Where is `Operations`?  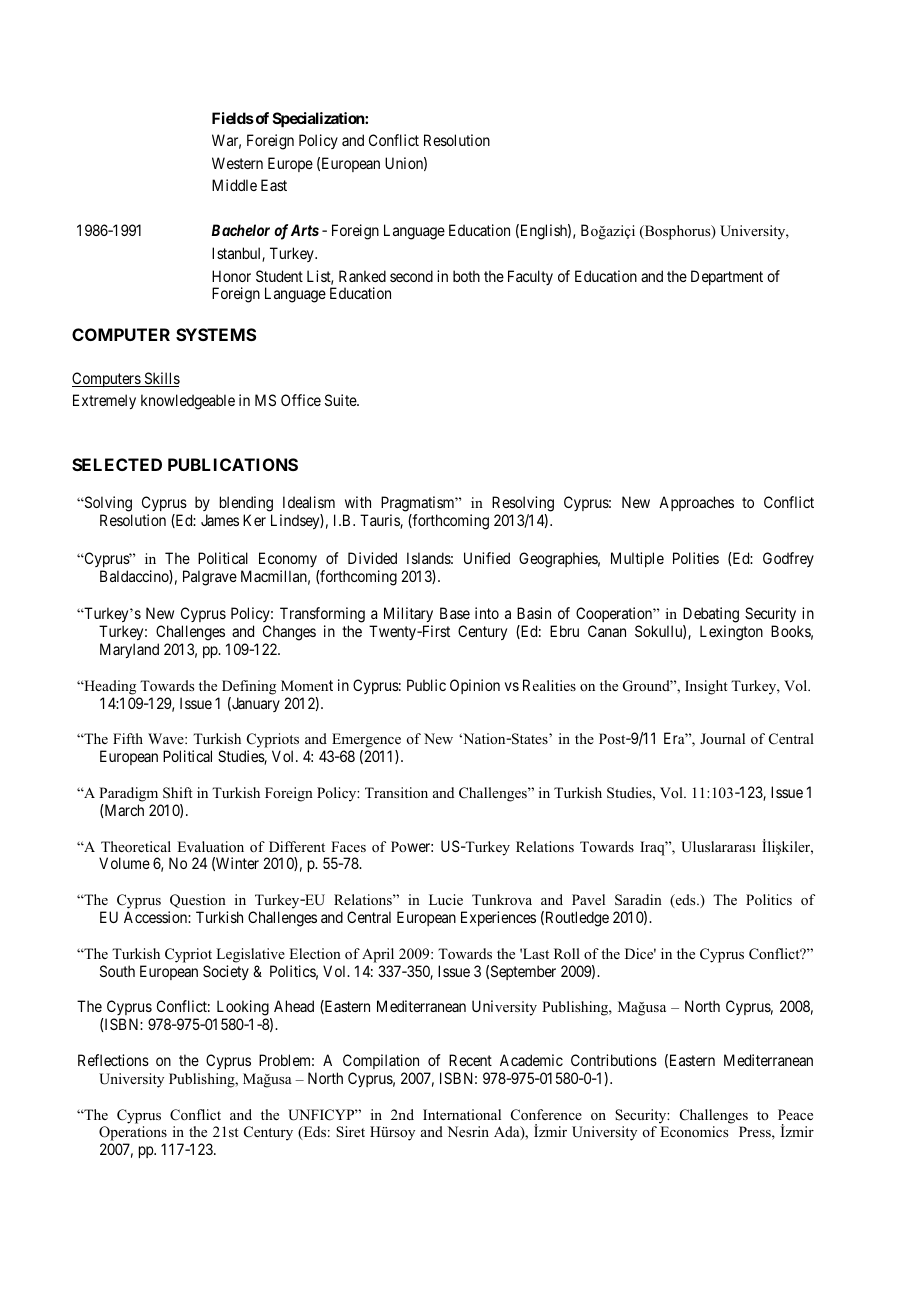
Operations is located at coordinates (133, 1135).
